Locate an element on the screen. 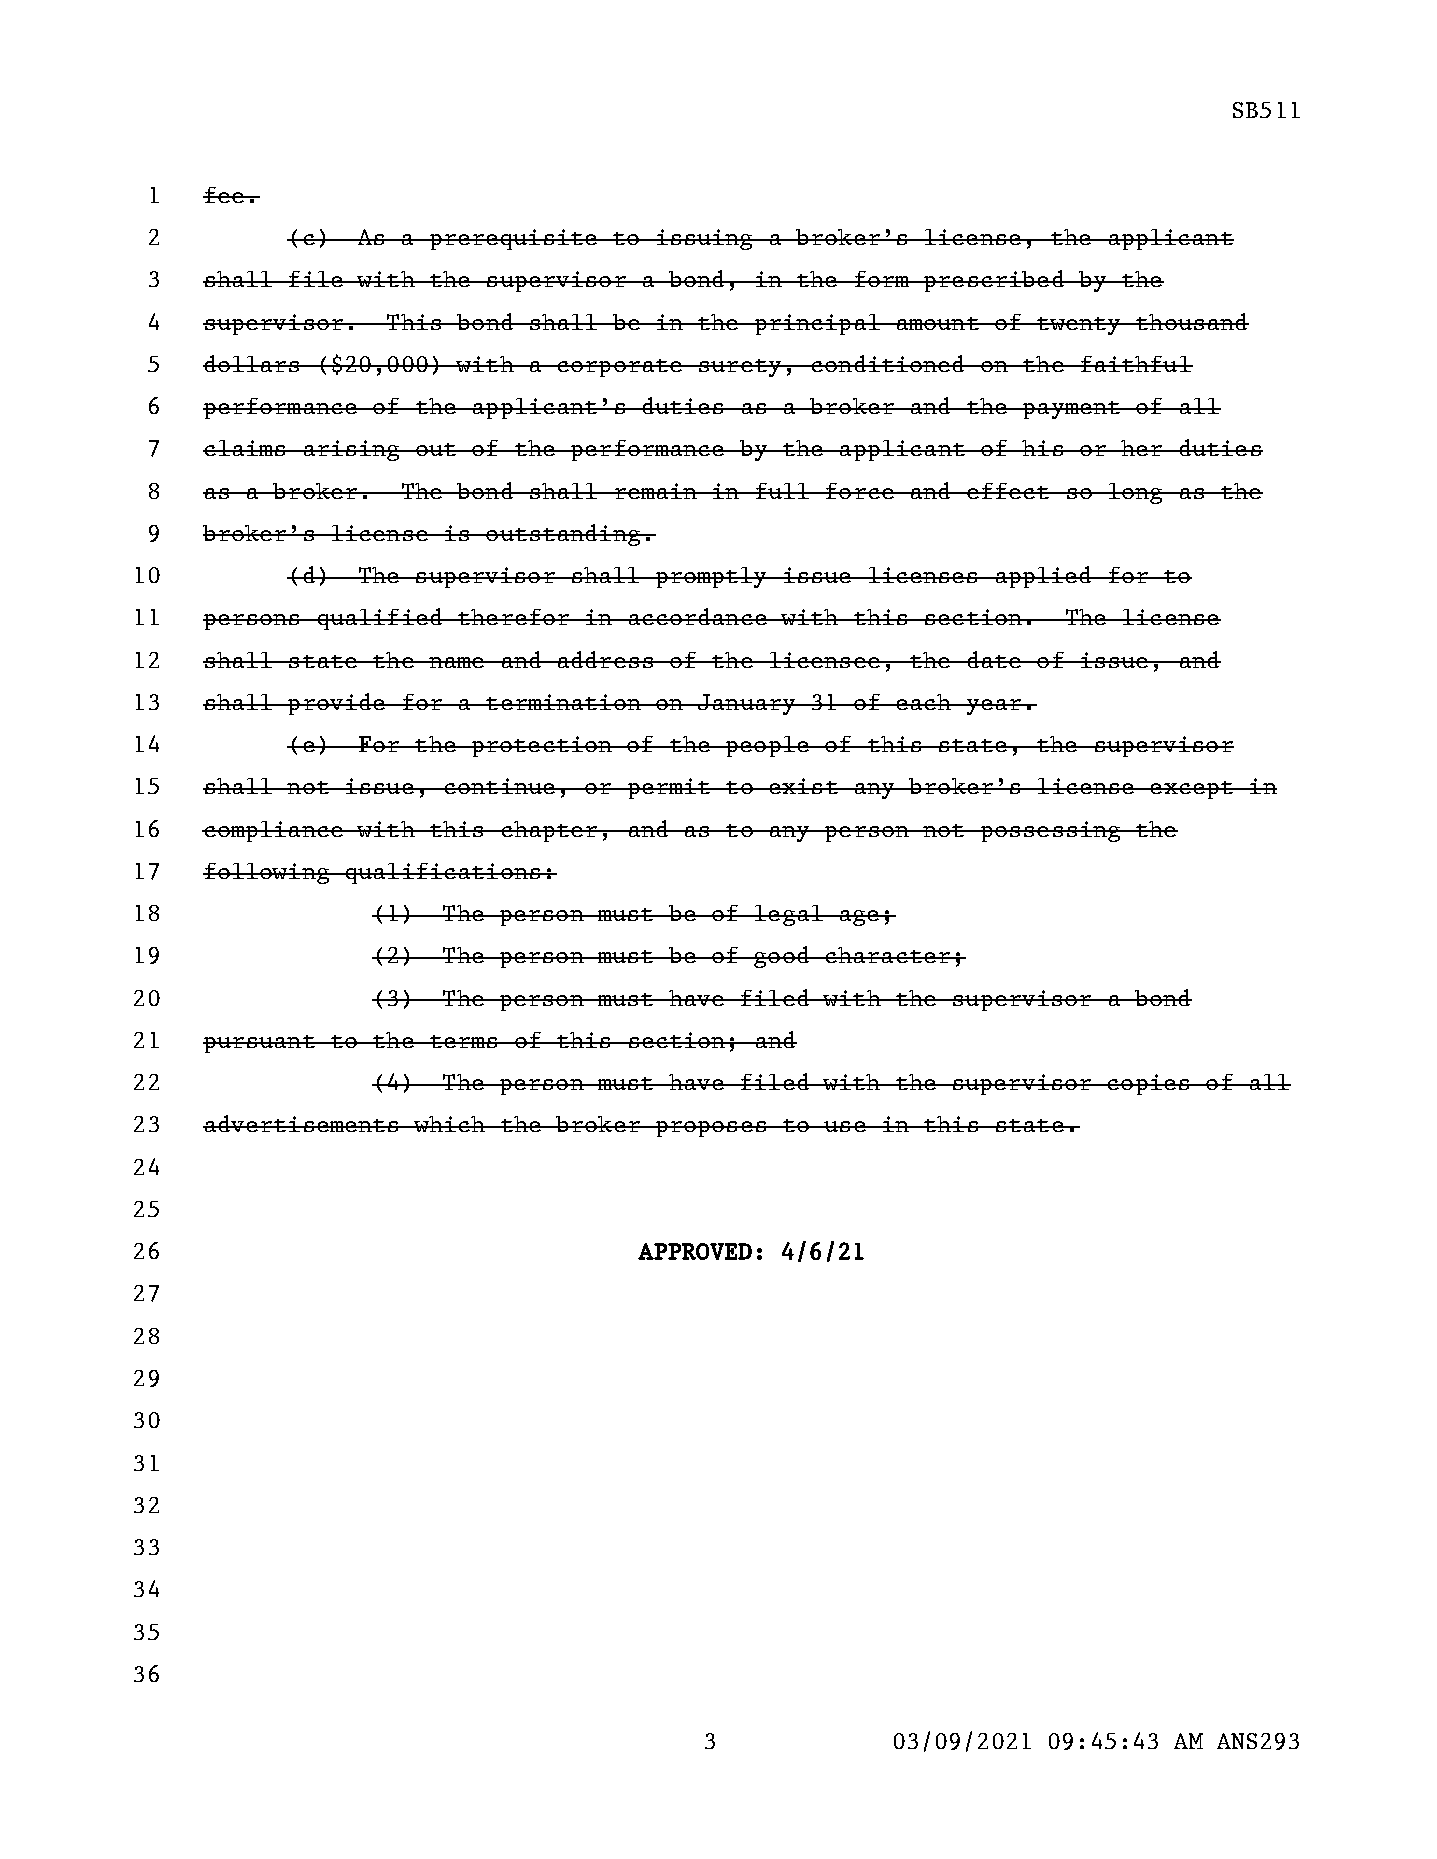  provide is located at coordinates (336, 704).
